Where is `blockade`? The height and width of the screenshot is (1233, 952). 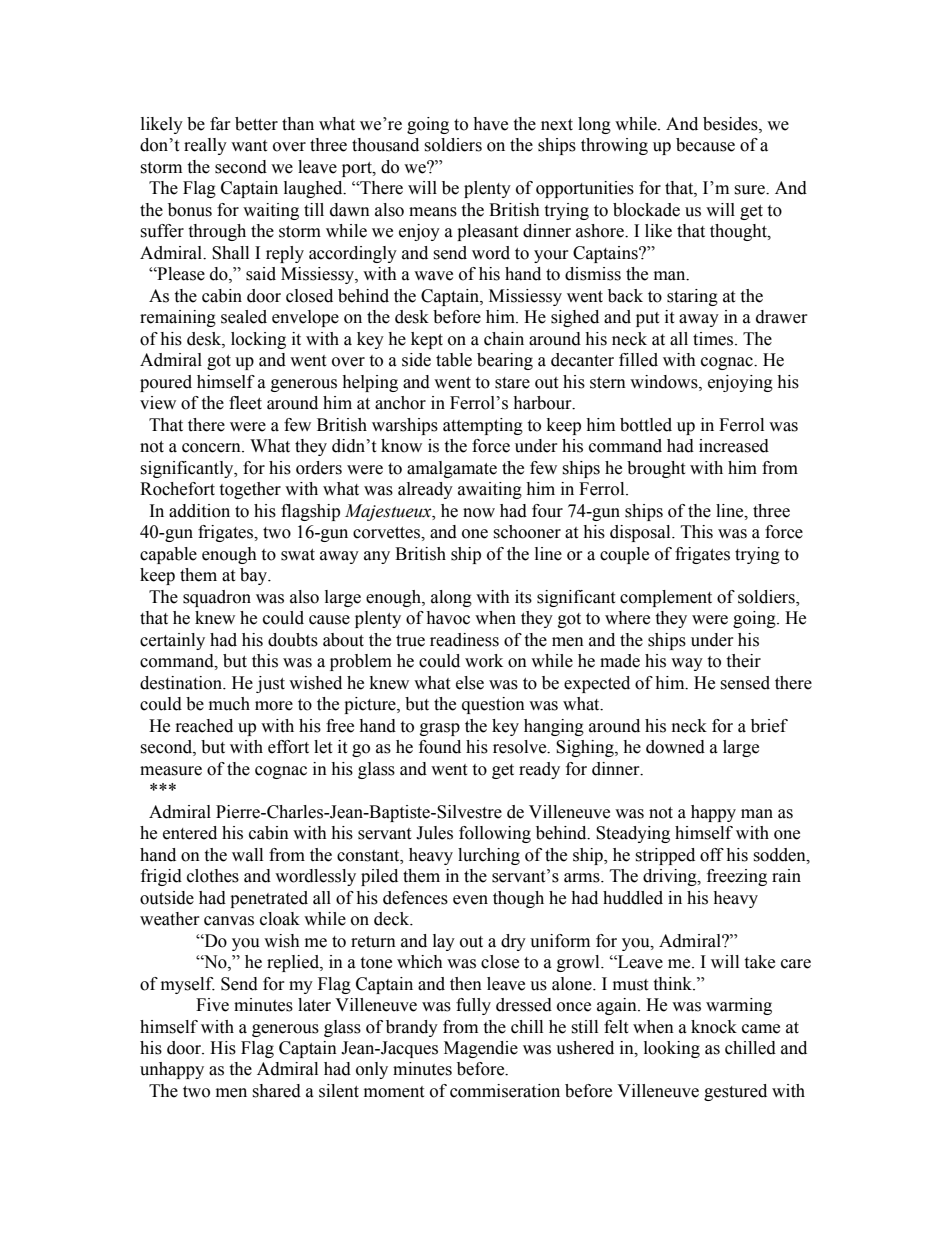
blockade is located at coordinates (646, 210).
